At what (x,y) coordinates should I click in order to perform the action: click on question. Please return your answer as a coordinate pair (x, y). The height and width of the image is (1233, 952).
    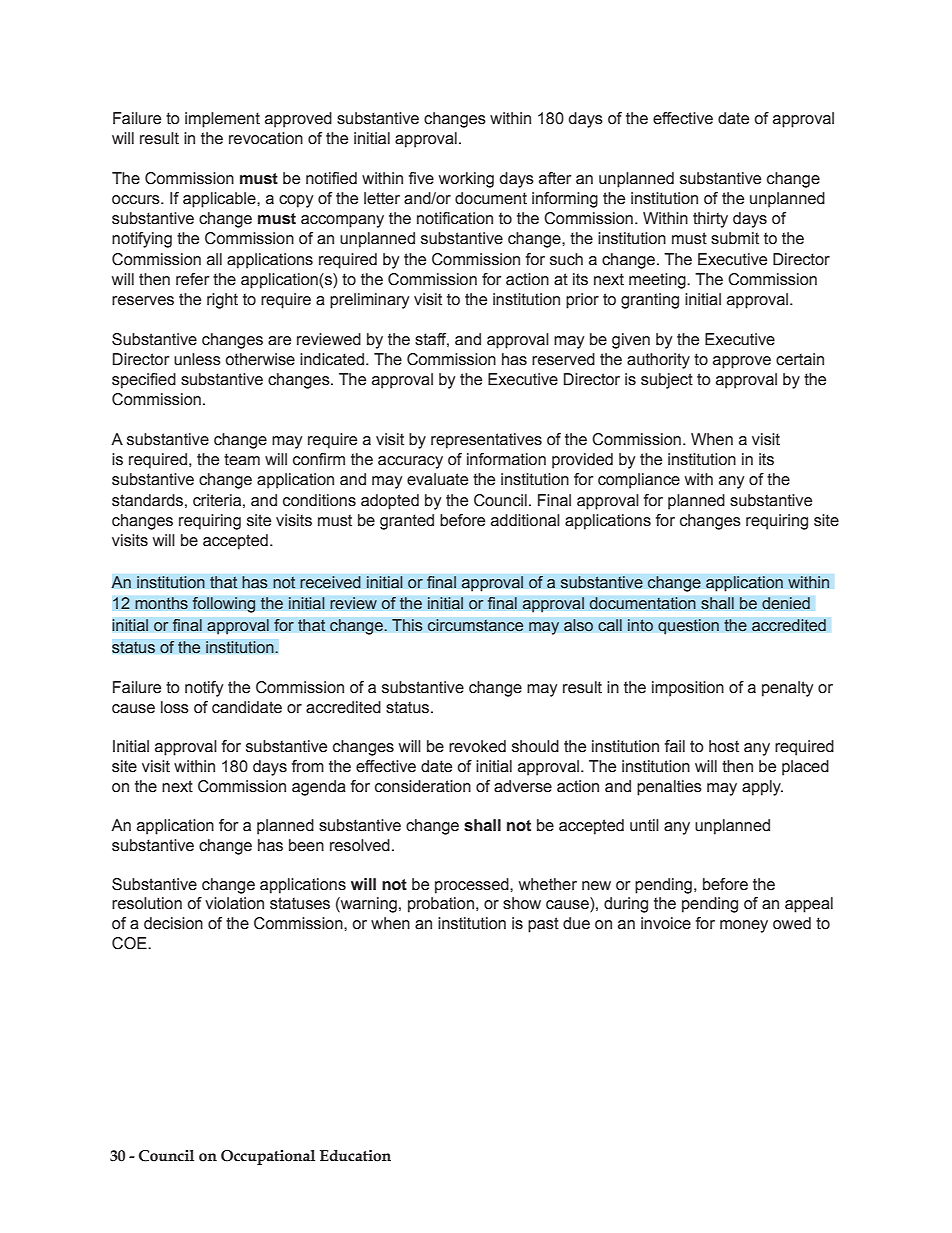
    Looking at the image, I should click on (688, 627).
